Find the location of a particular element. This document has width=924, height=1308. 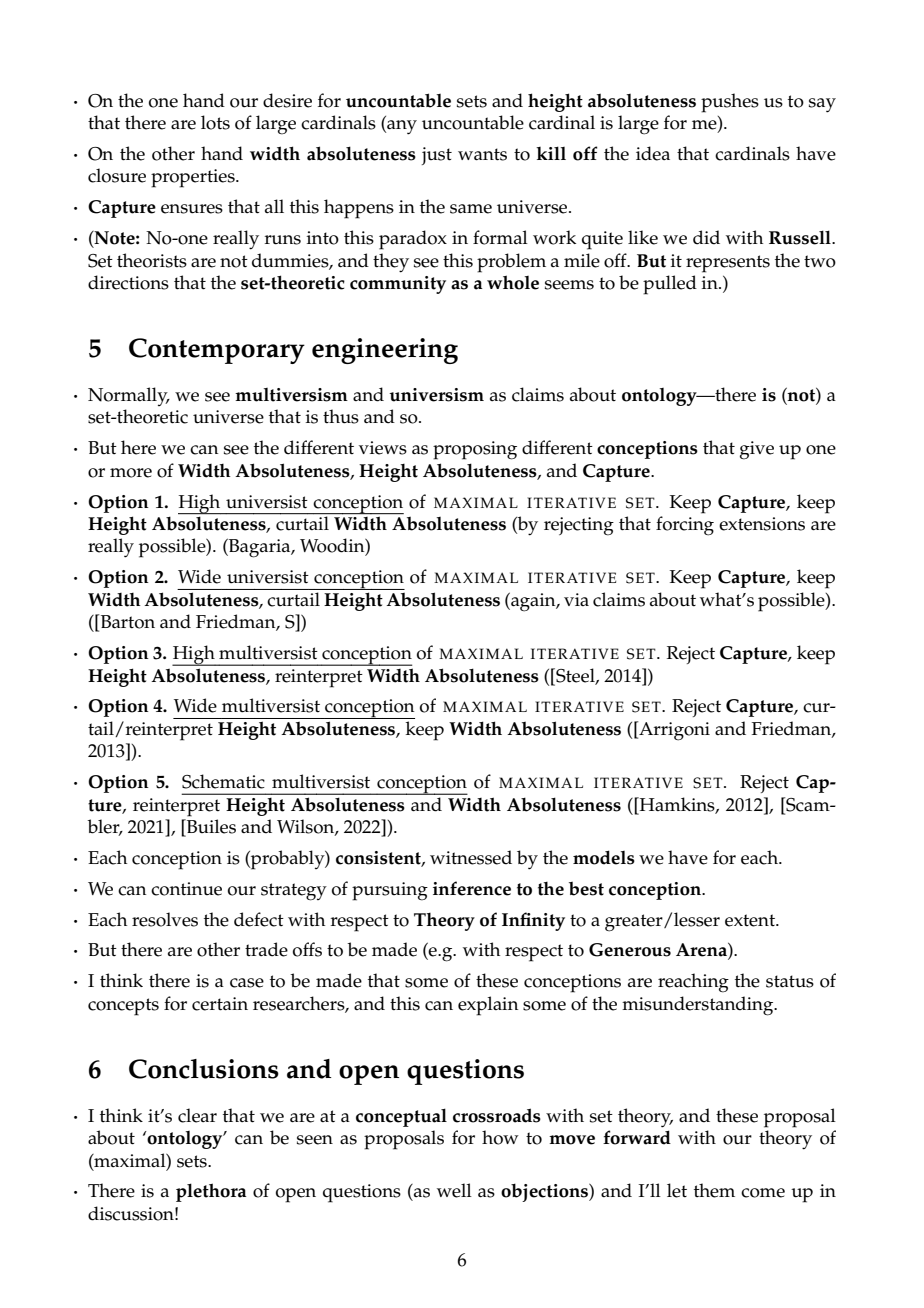

Schematic is located at coordinates (223, 781).
